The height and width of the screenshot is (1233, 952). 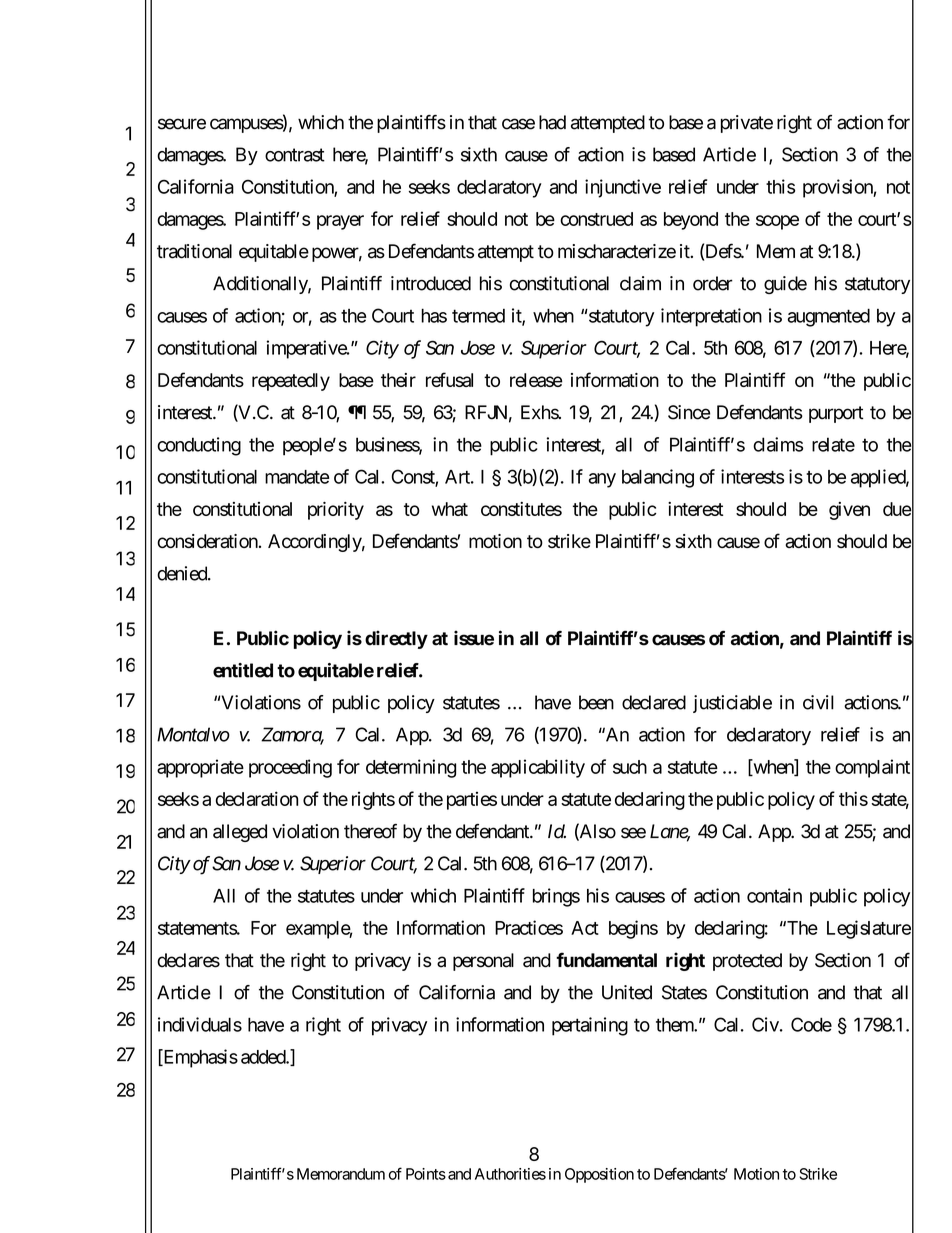 I want to click on Opposition, so click(x=599, y=1175).
